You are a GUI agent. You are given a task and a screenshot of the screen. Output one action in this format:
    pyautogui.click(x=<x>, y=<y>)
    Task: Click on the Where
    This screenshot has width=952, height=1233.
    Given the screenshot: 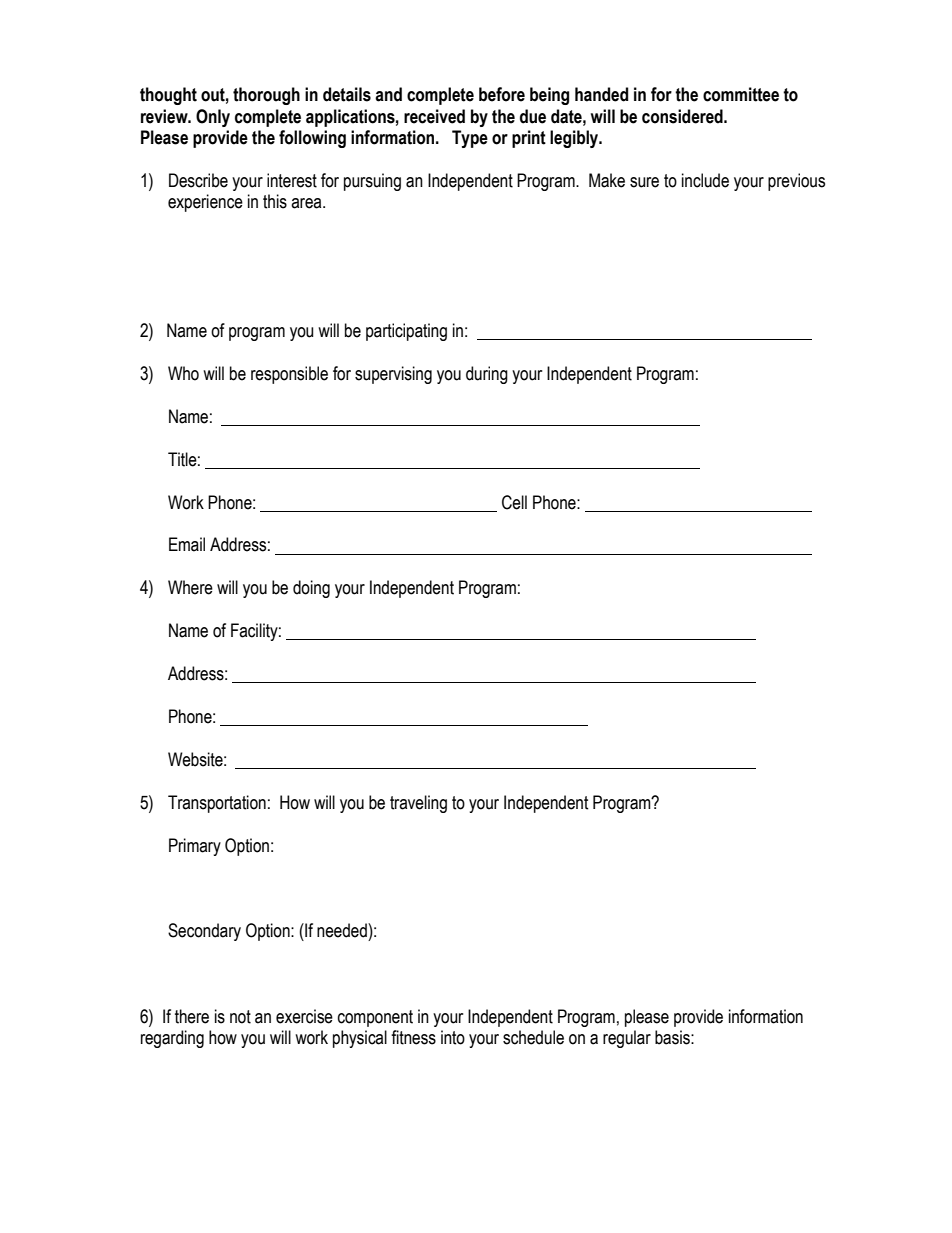 What is the action you would take?
    pyautogui.click(x=190, y=587)
